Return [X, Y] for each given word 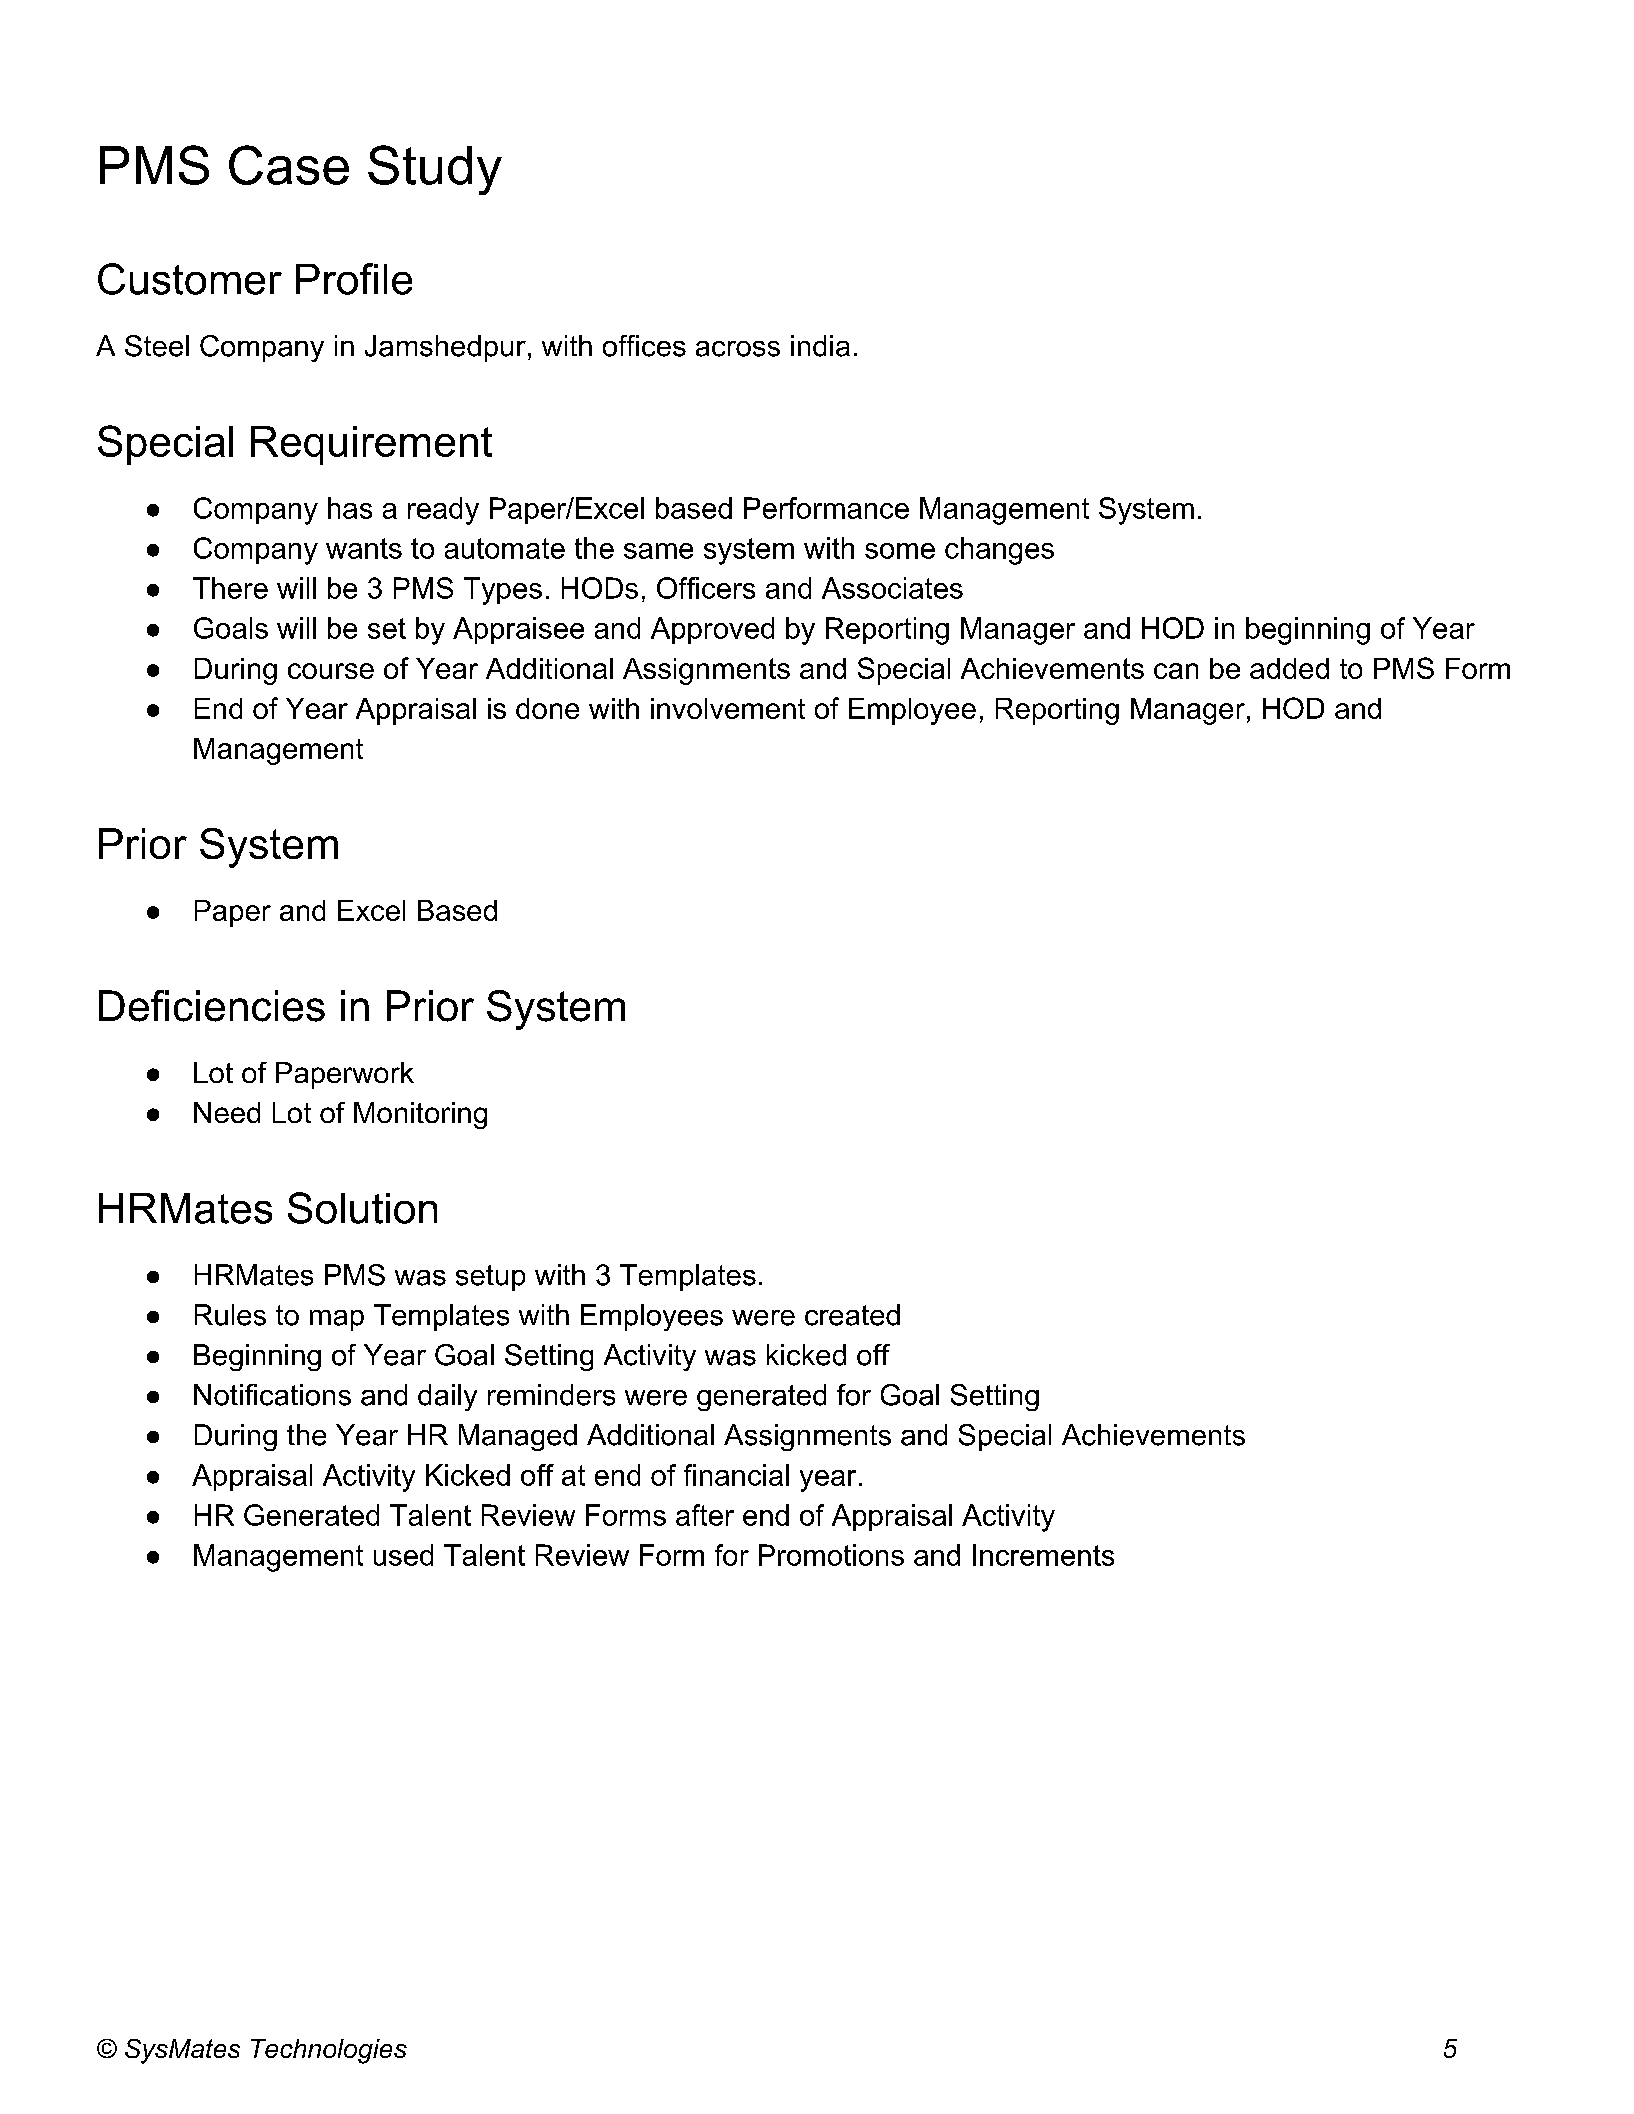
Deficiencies [212, 1006]
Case [289, 165]
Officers [706, 588]
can [1176, 671]
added [1289, 668]
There [230, 588]
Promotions [831, 1555]
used [403, 1555]
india [820, 346]
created [852, 1315]
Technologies [329, 2051]
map [337, 1320]
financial [736, 1475]
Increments [1043, 1555]
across [738, 349]
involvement [728, 708]
